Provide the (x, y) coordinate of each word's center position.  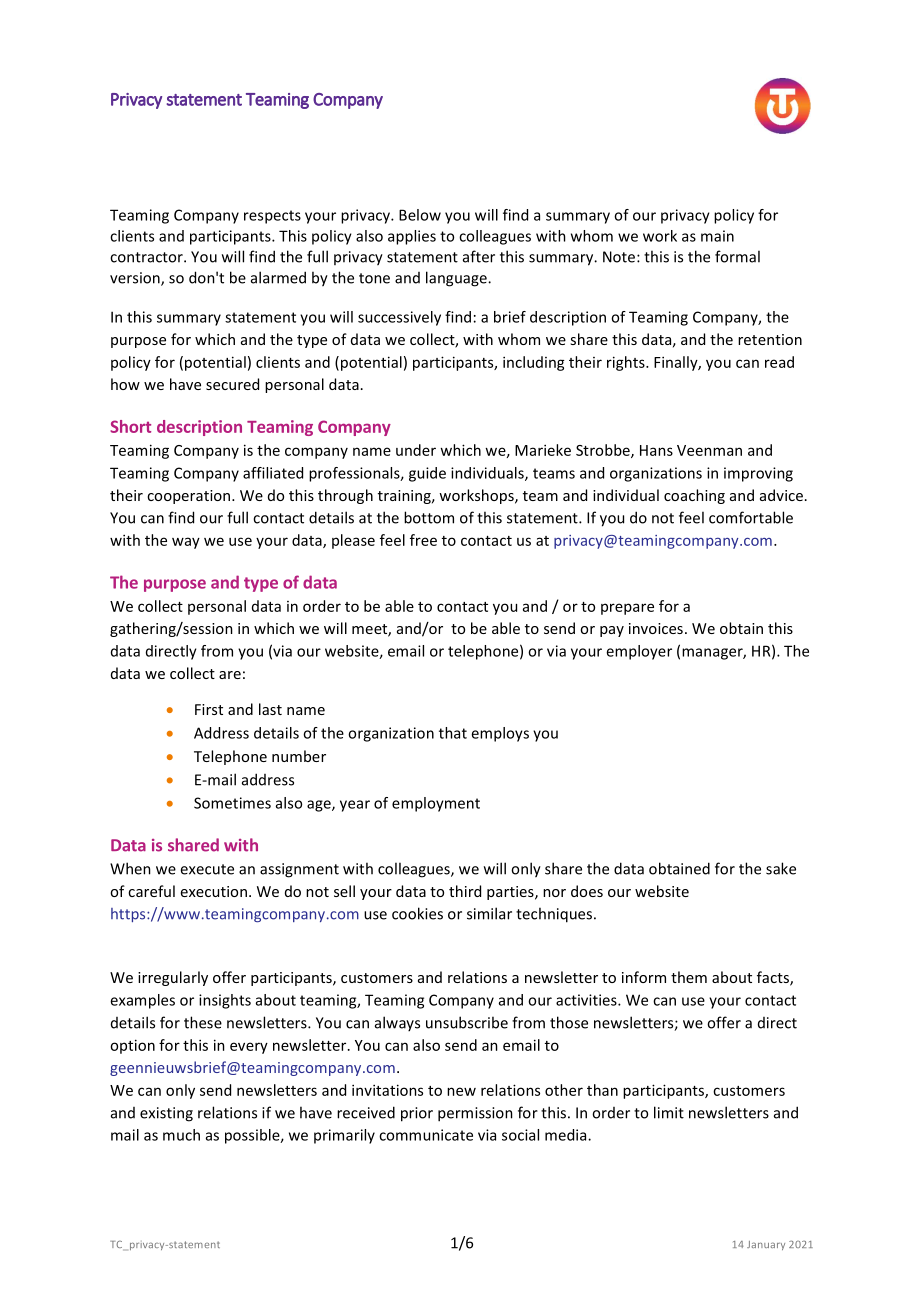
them (689, 977)
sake (781, 868)
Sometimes (232, 803)
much (181, 1135)
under (416, 450)
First (209, 709)
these (203, 1022)
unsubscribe (467, 1022)
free (423, 540)
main (717, 236)
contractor (147, 257)
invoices (656, 628)
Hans (656, 450)
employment (436, 804)
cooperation (190, 497)
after (479, 256)
